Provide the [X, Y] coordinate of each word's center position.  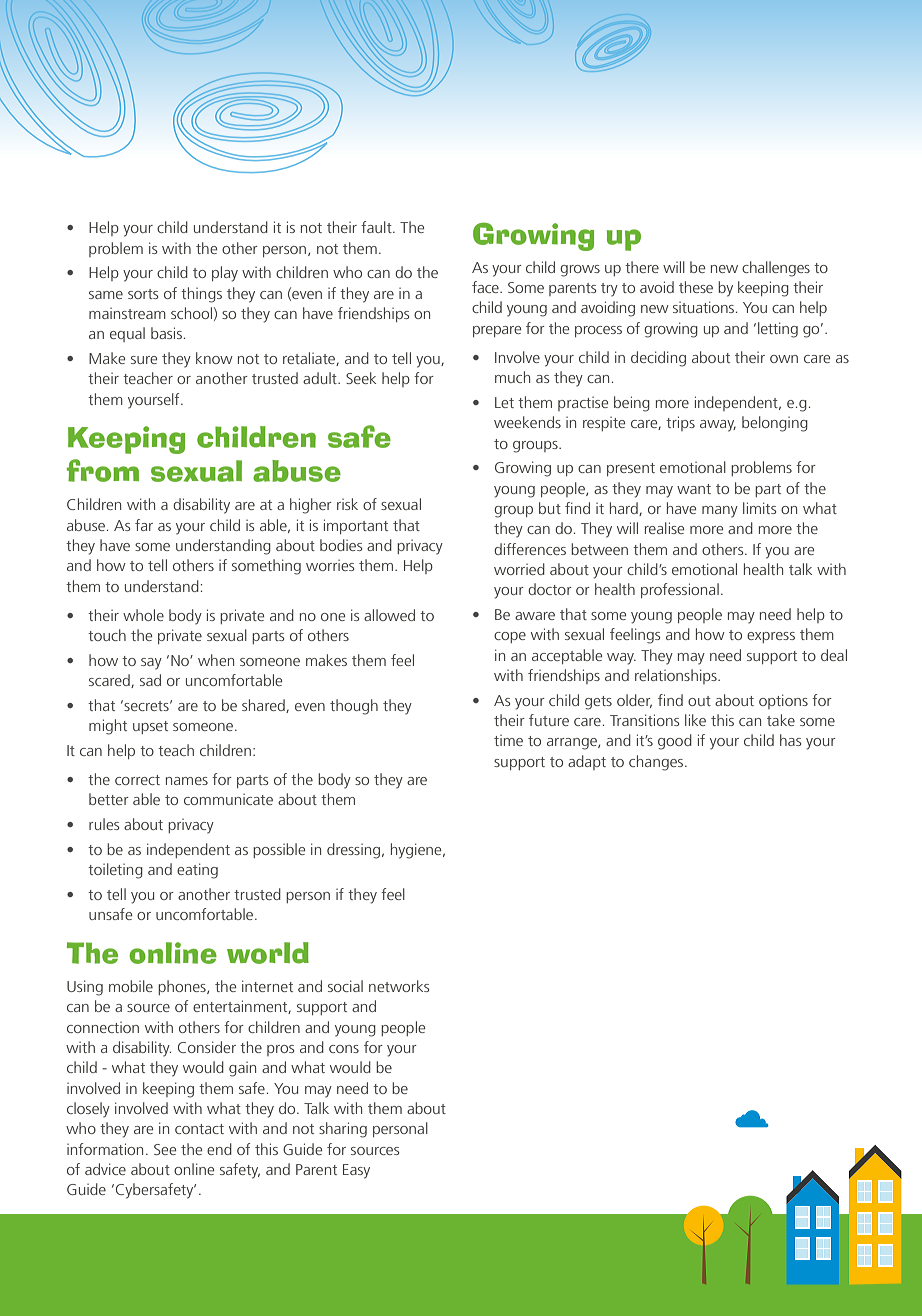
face [486, 287]
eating [197, 871]
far [144, 525]
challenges [776, 269]
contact [199, 1129]
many [720, 512]
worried [519, 569]
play [225, 274]
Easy [356, 1171]
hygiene [417, 851]
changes [657, 763]
